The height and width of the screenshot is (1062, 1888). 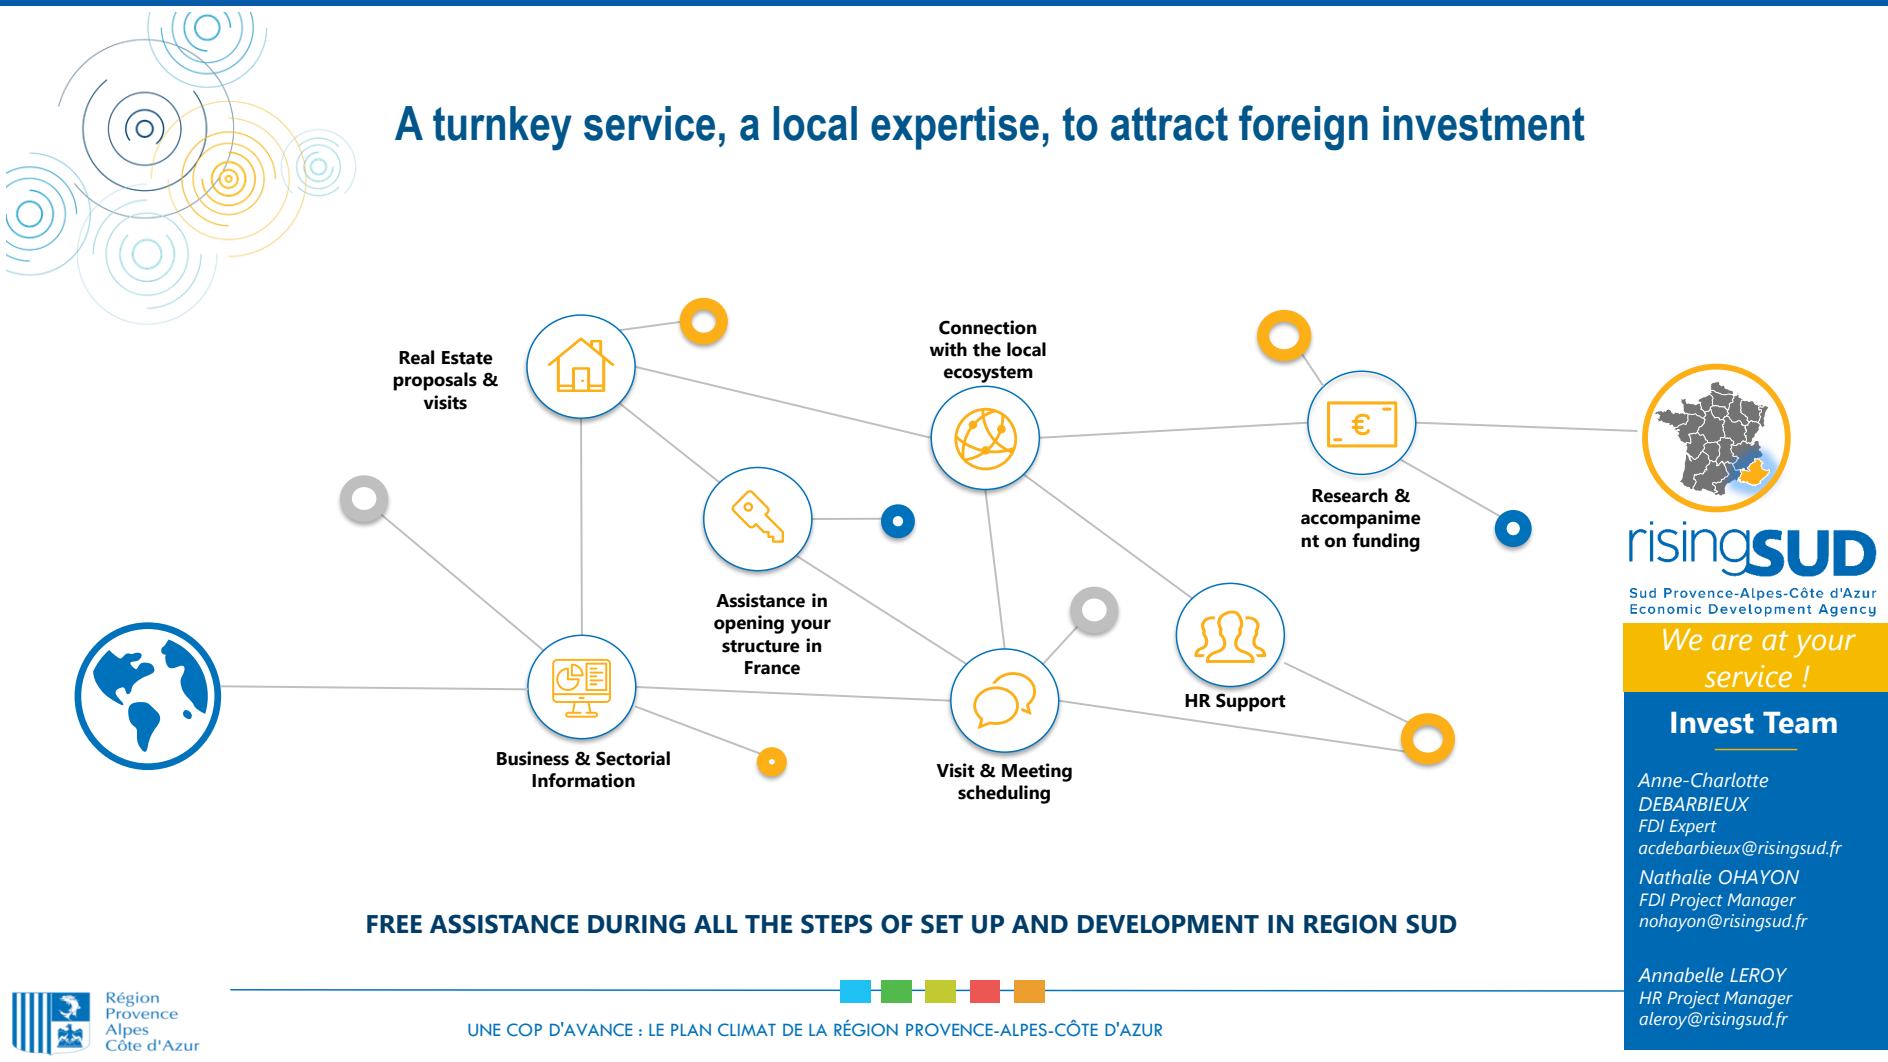 I want to click on funding, so click(x=1386, y=542).
